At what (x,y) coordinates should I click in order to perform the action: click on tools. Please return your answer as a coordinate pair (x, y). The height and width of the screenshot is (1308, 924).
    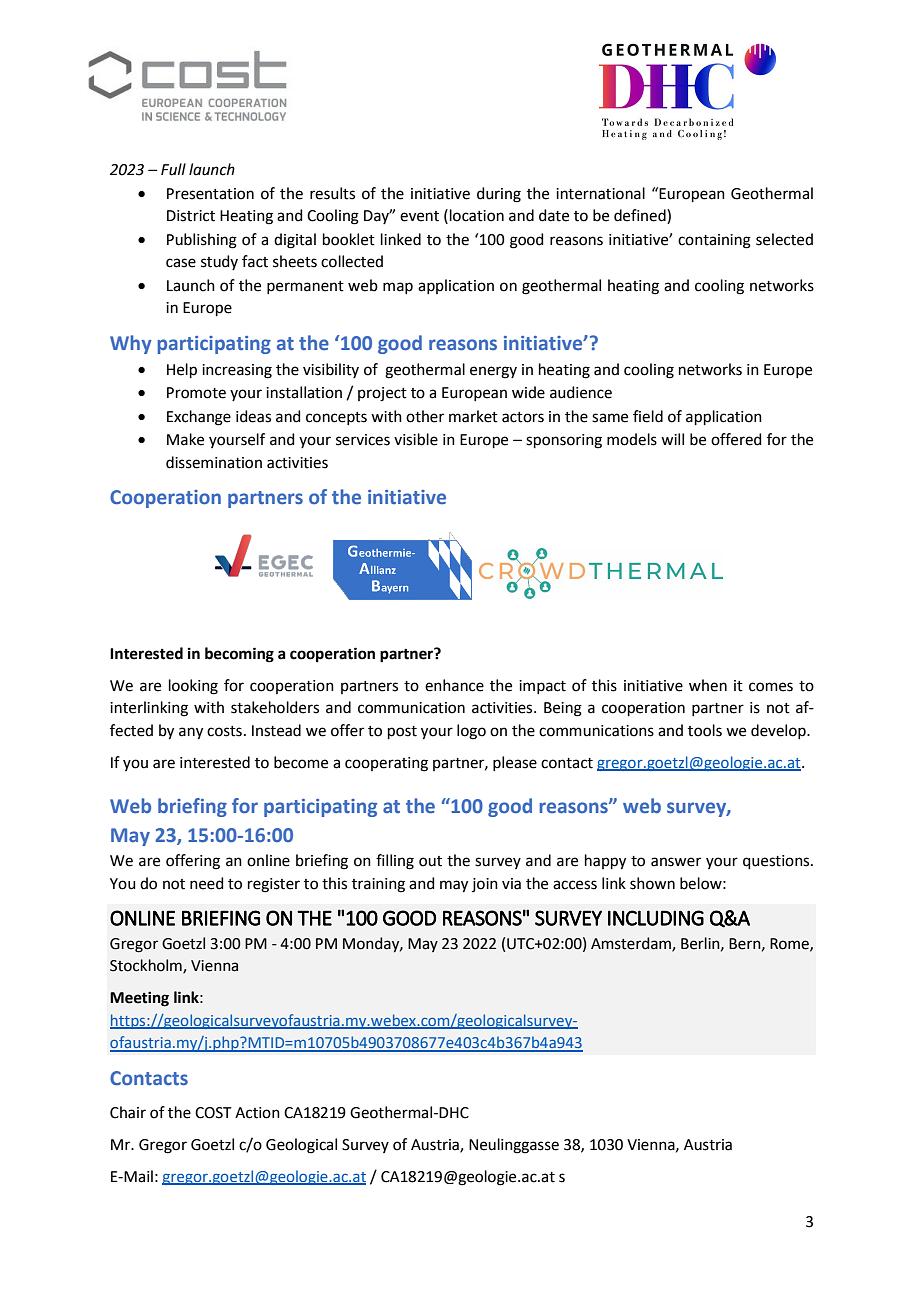
    Looking at the image, I should click on (705, 730).
